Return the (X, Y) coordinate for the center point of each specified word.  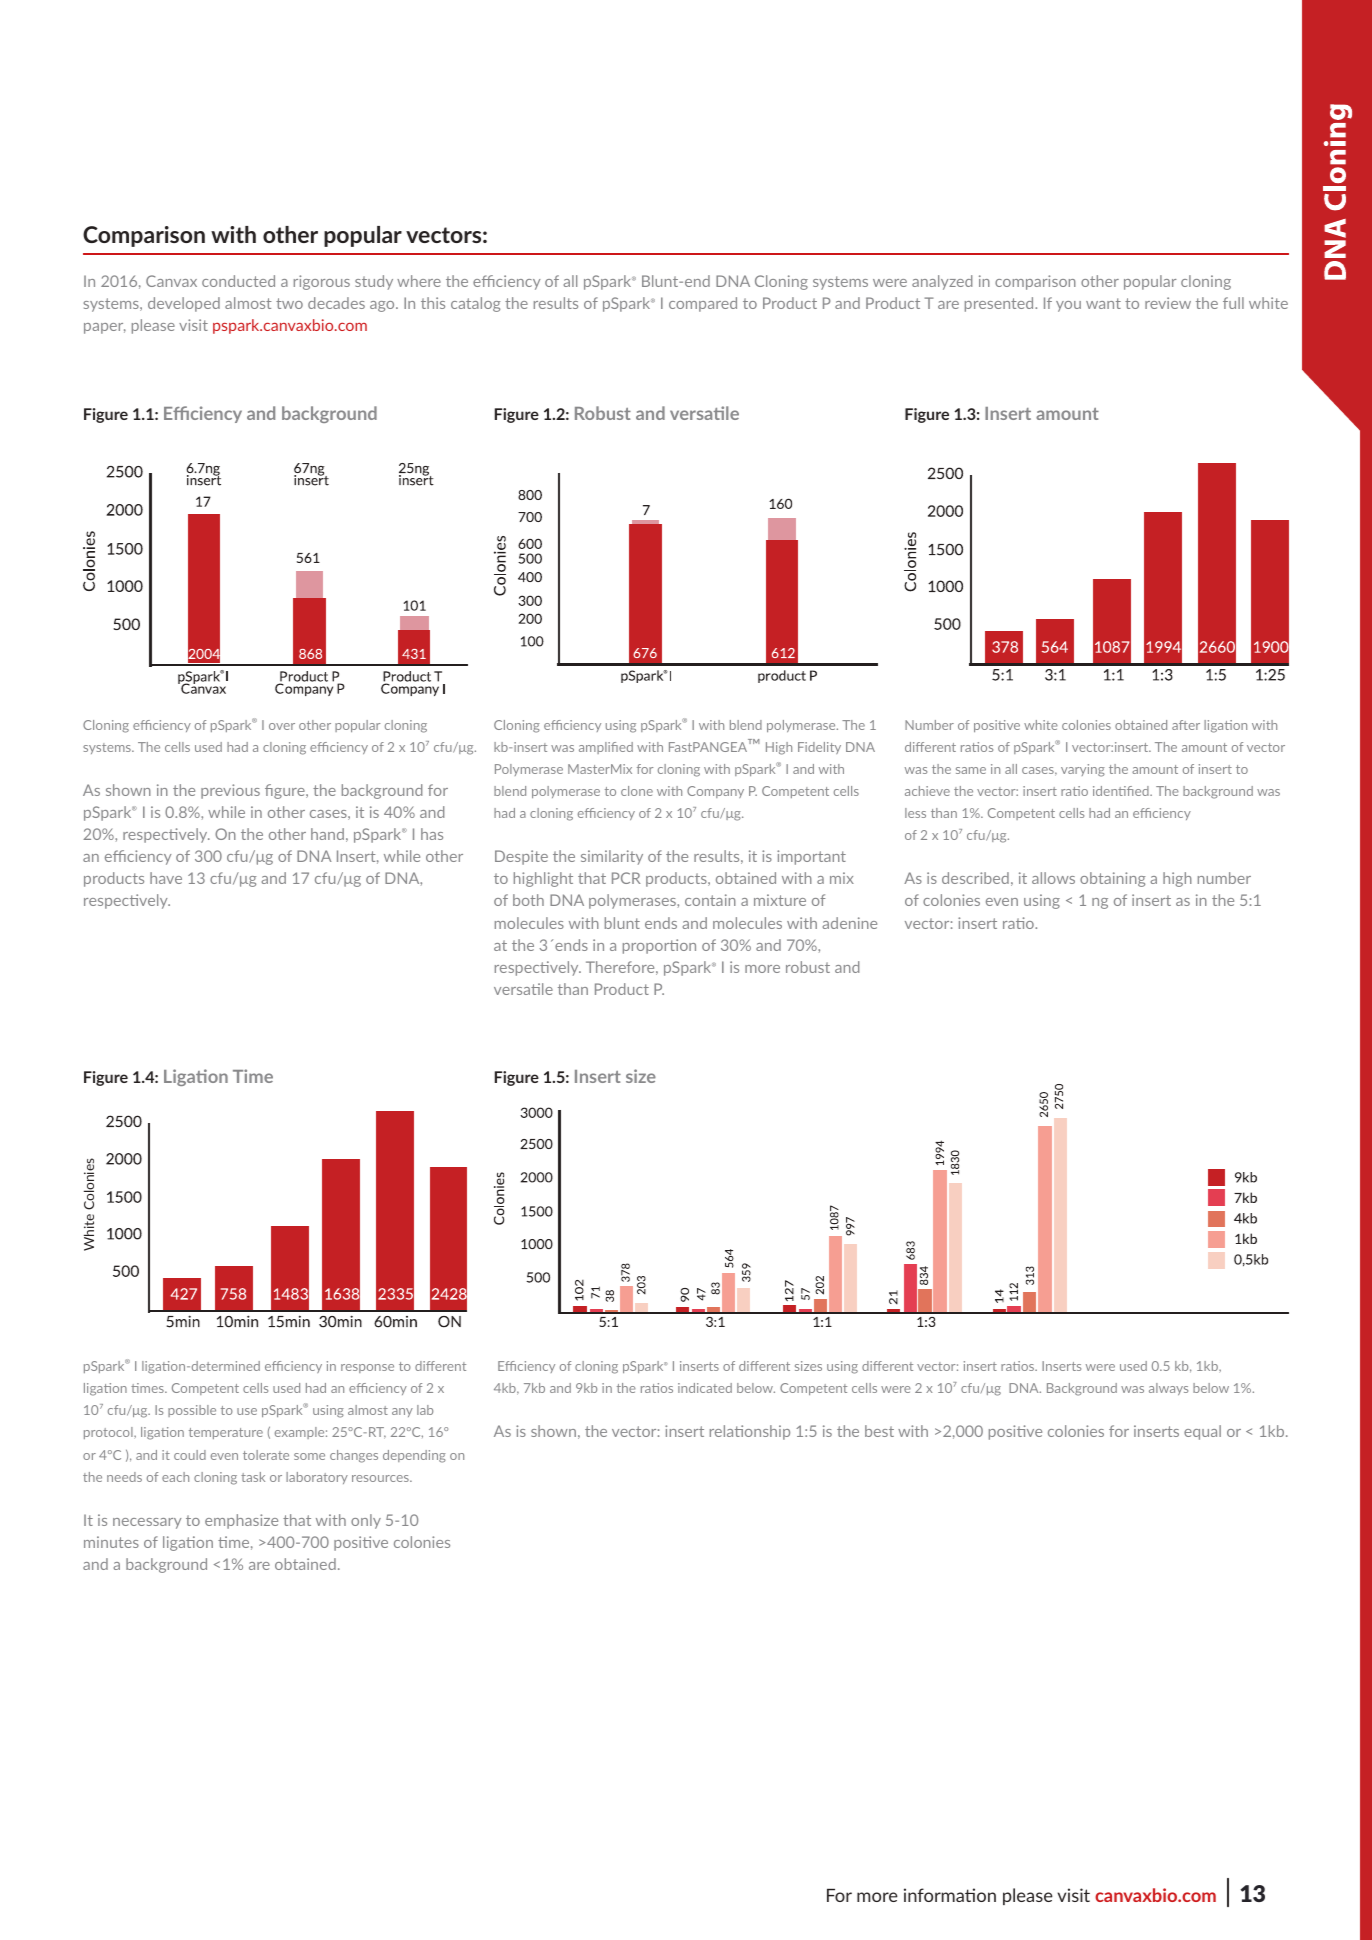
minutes (111, 1542)
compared (703, 304)
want (1103, 303)
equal (1202, 1432)
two (289, 303)
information (950, 1895)
